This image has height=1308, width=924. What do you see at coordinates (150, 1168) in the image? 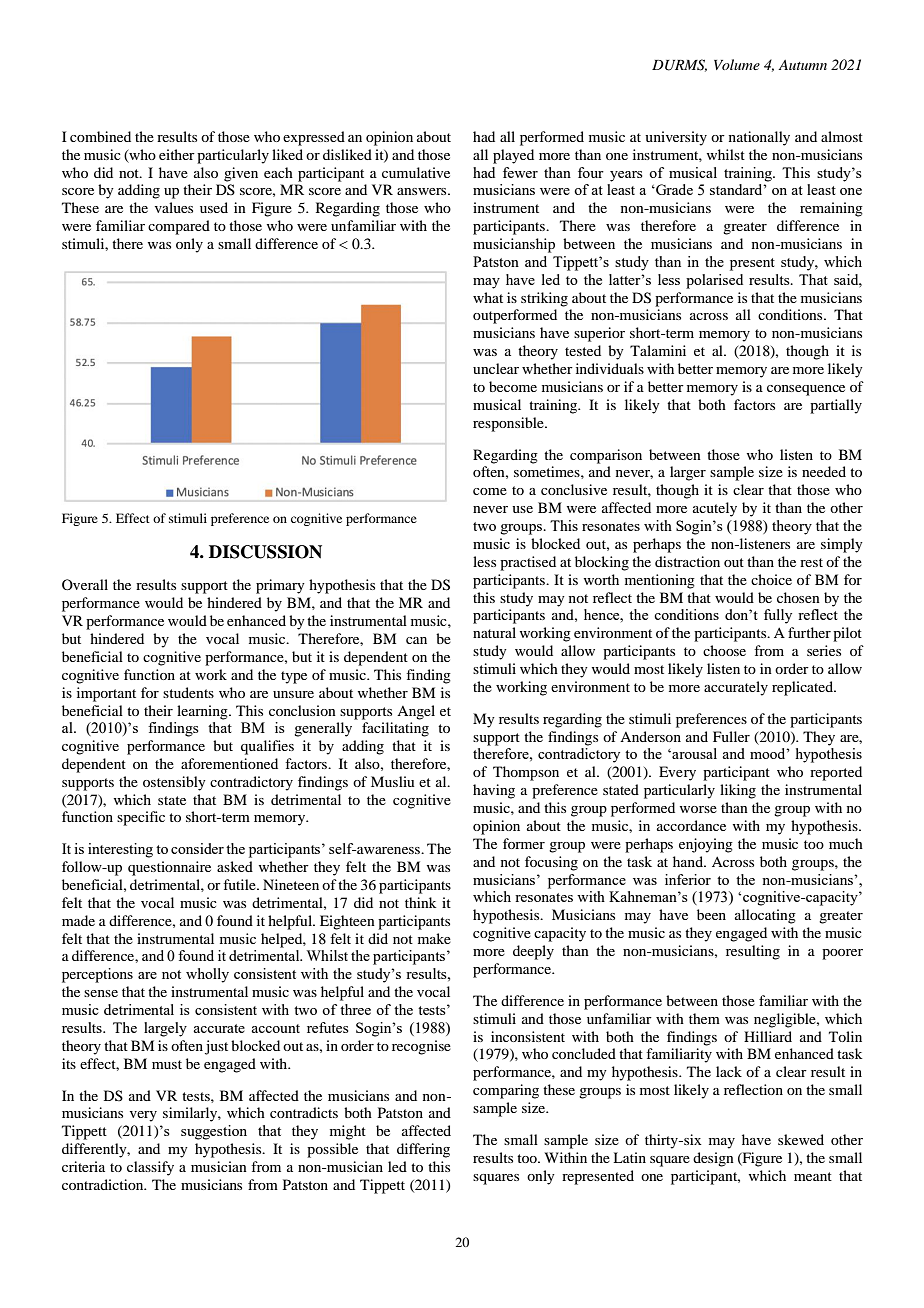
I see `classify` at bounding box center [150, 1168].
